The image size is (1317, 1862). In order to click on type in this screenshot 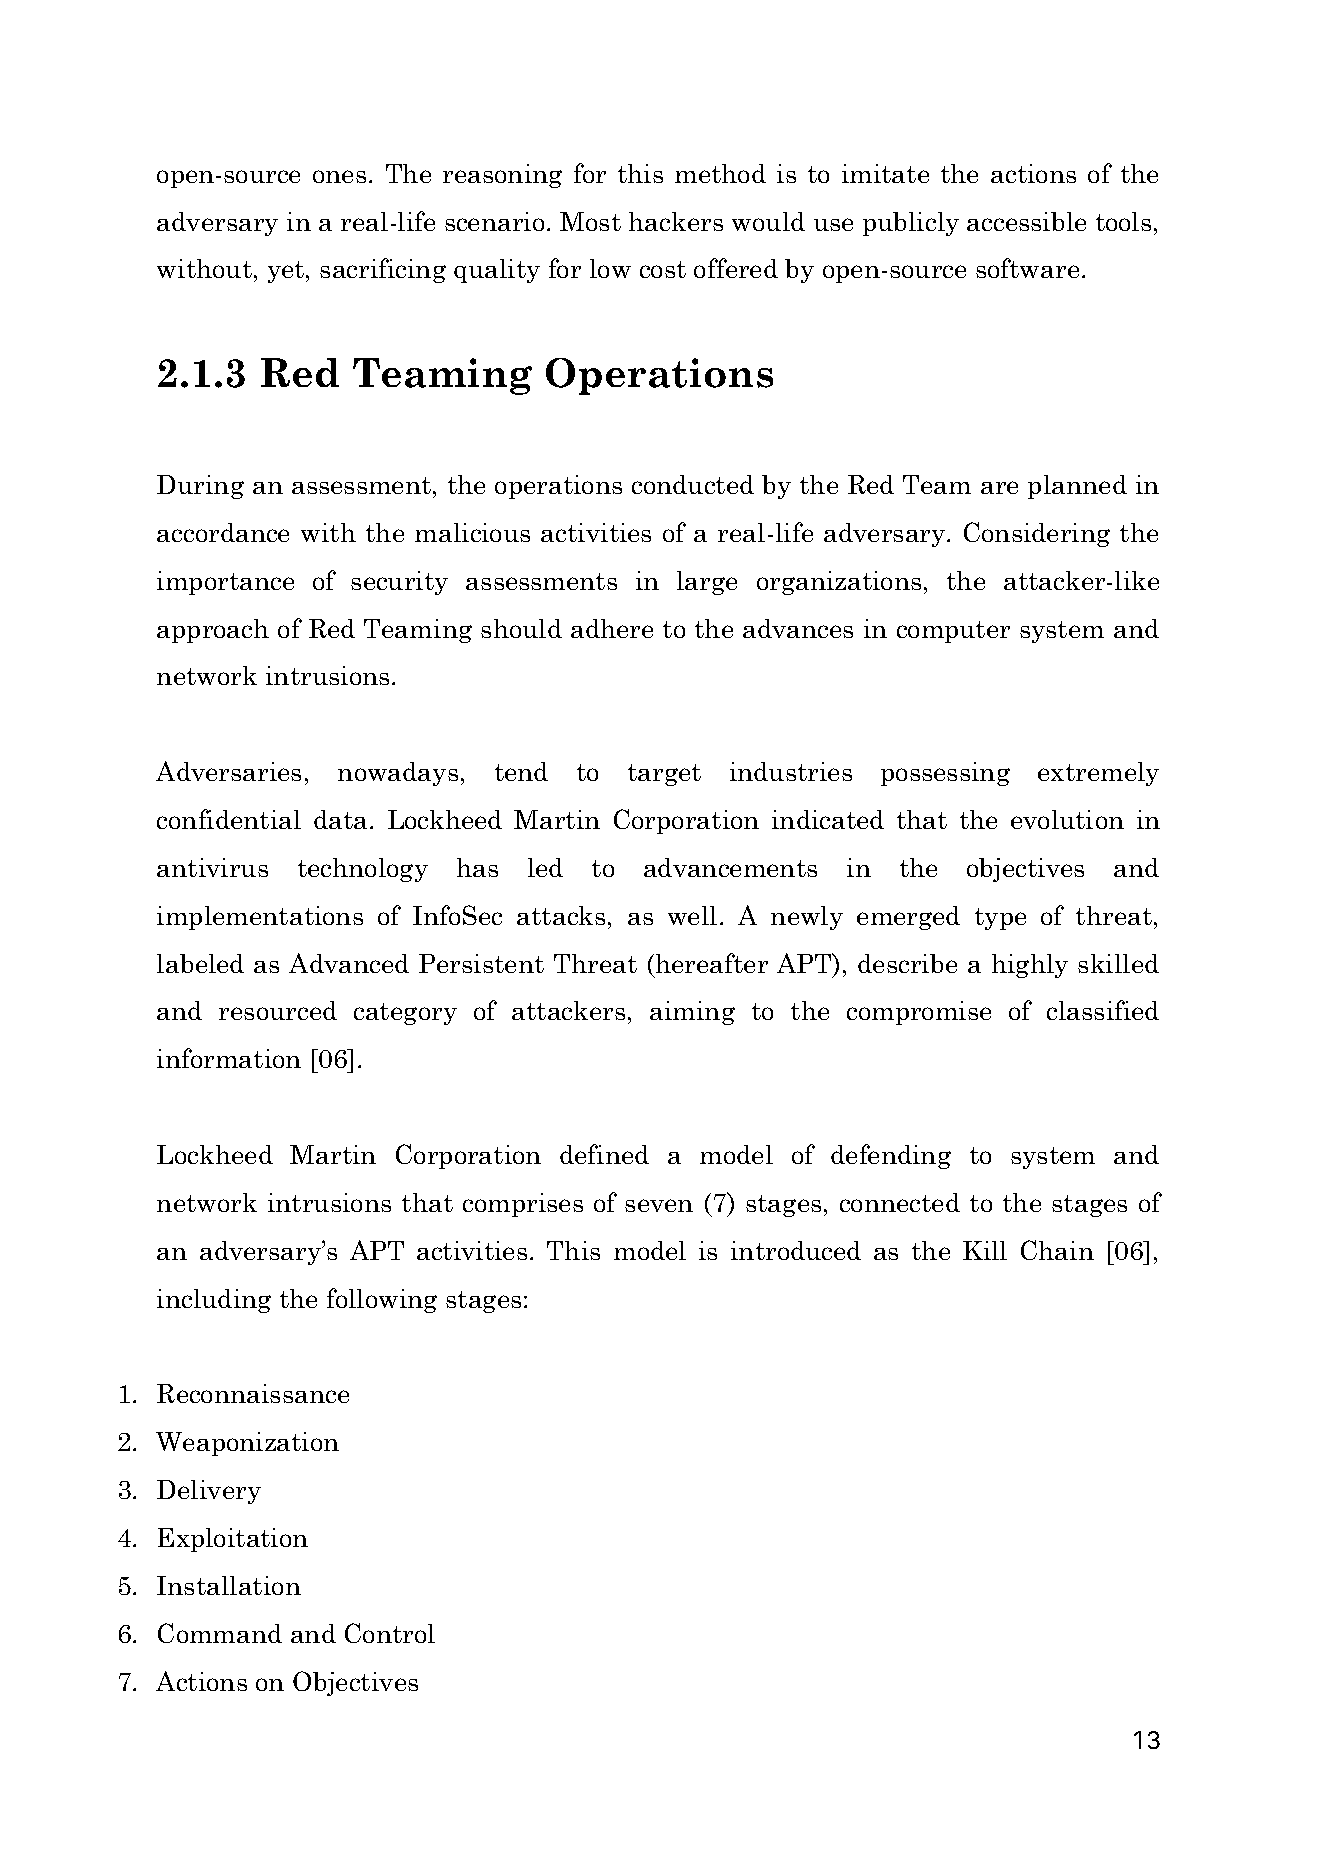, I will do `click(1000, 919)`.
